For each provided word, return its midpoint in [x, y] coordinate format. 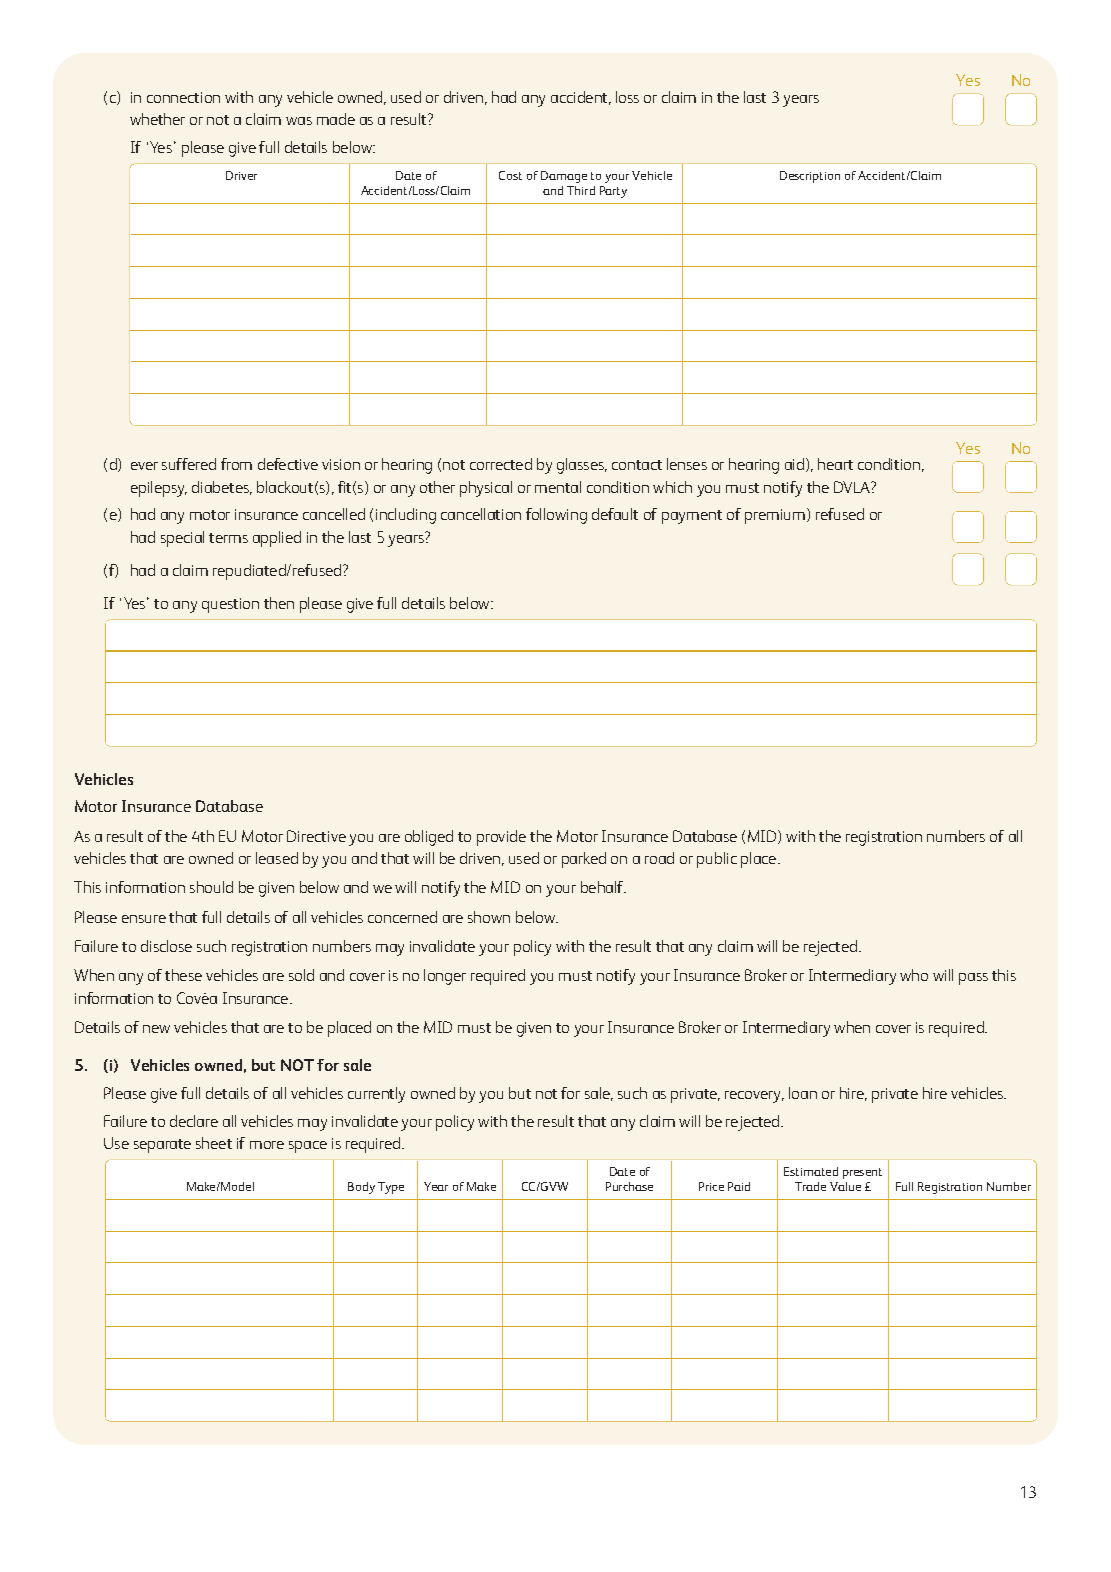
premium [775, 516]
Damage [564, 177]
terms [228, 538]
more [267, 1145]
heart [835, 464]
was [299, 121]
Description [810, 177]
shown [489, 917]
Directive [316, 836]
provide [501, 838]
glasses [581, 466]
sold [301, 975]
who [914, 975]
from [236, 464]
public [717, 860]
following [556, 516]
